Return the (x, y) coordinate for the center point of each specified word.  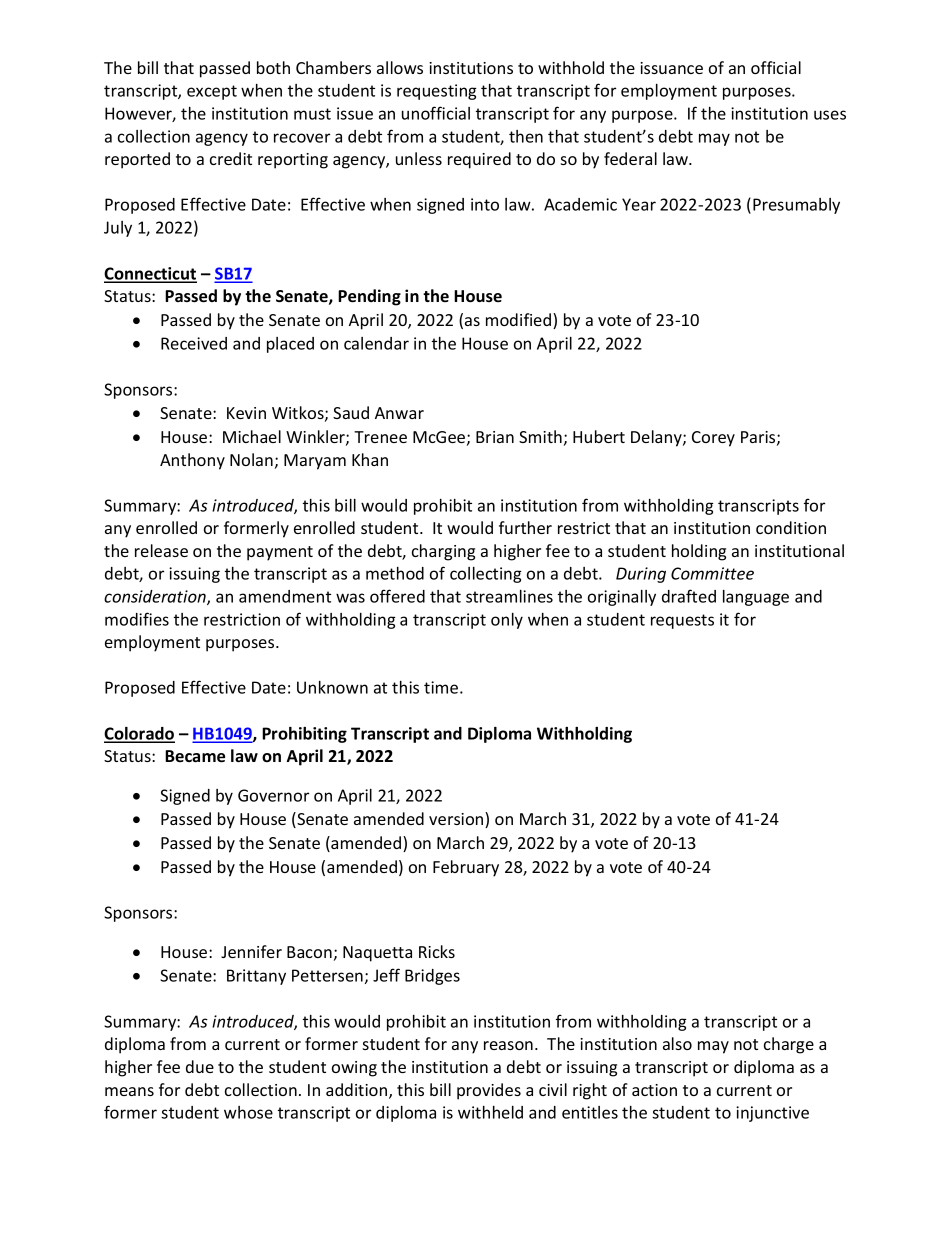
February (466, 868)
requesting (437, 92)
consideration (156, 597)
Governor (273, 795)
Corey (713, 439)
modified (520, 321)
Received (194, 343)
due (200, 1066)
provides (489, 1091)
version (457, 820)
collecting (486, 575)
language (756, 598)
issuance (671, 68)
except (212, 92)
